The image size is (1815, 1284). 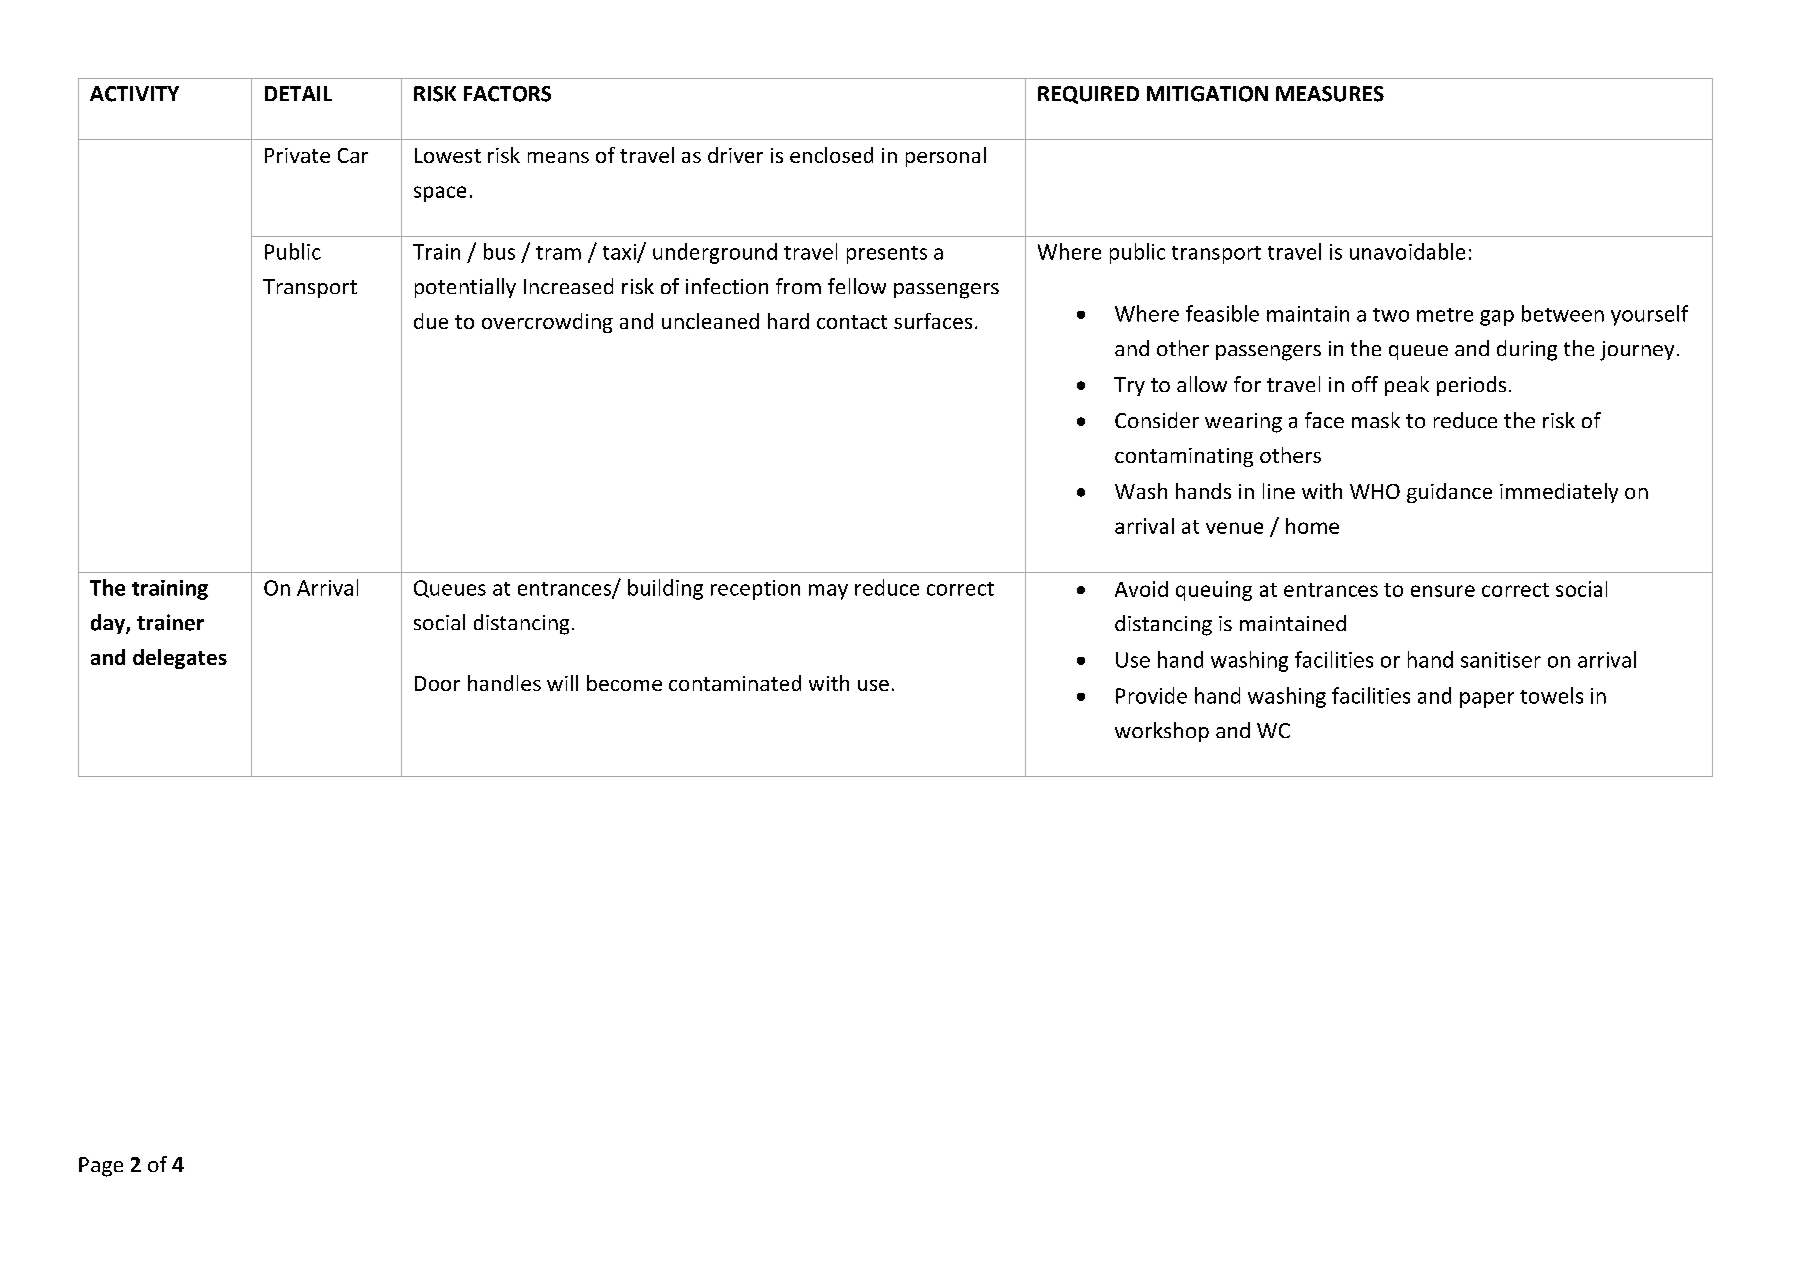 What do you see at coordinates (297, 155) in the screenshot?
I see `Private` at bounding box center [297, 155].
